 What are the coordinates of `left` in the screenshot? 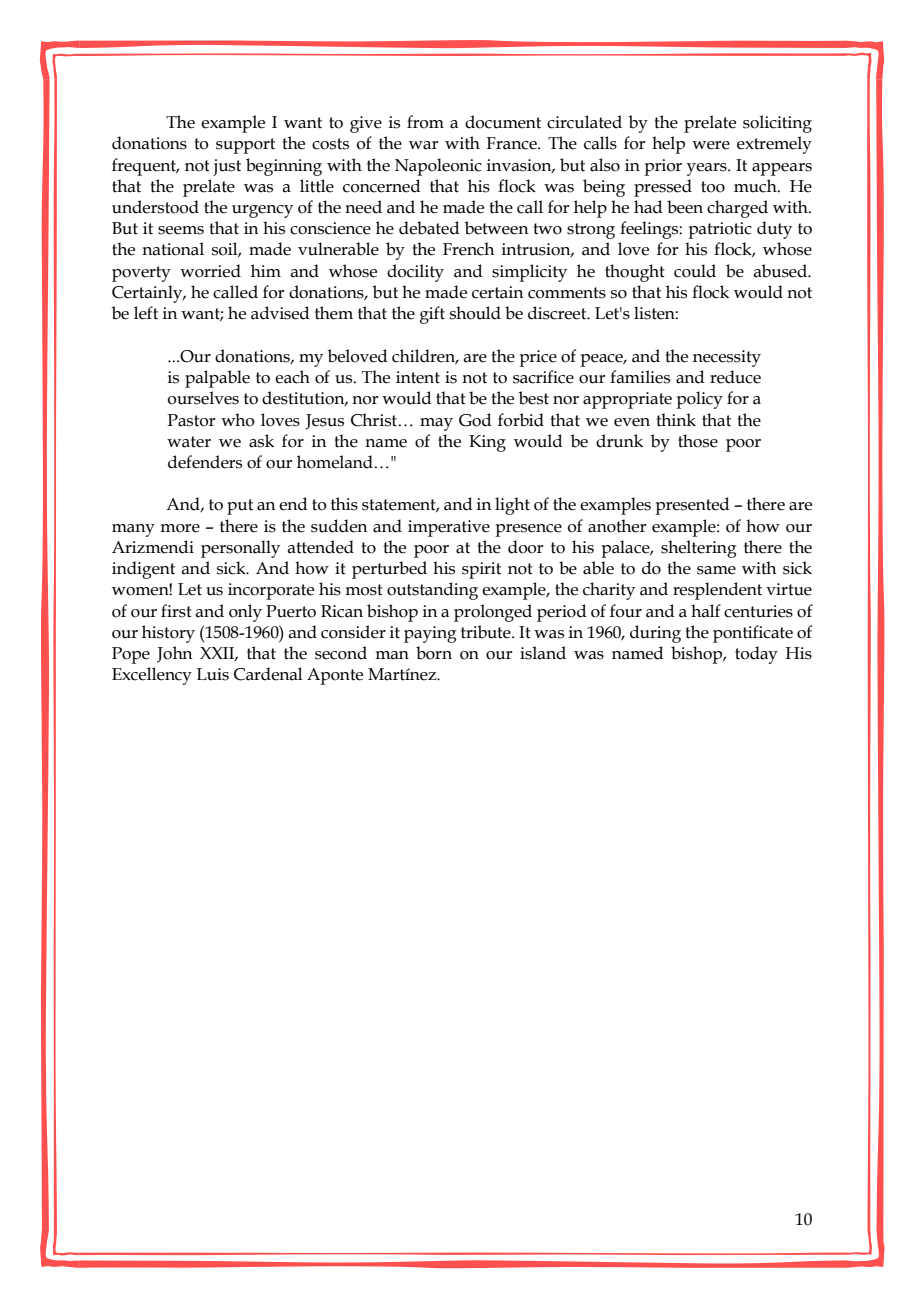 It's located at (146, 313).
